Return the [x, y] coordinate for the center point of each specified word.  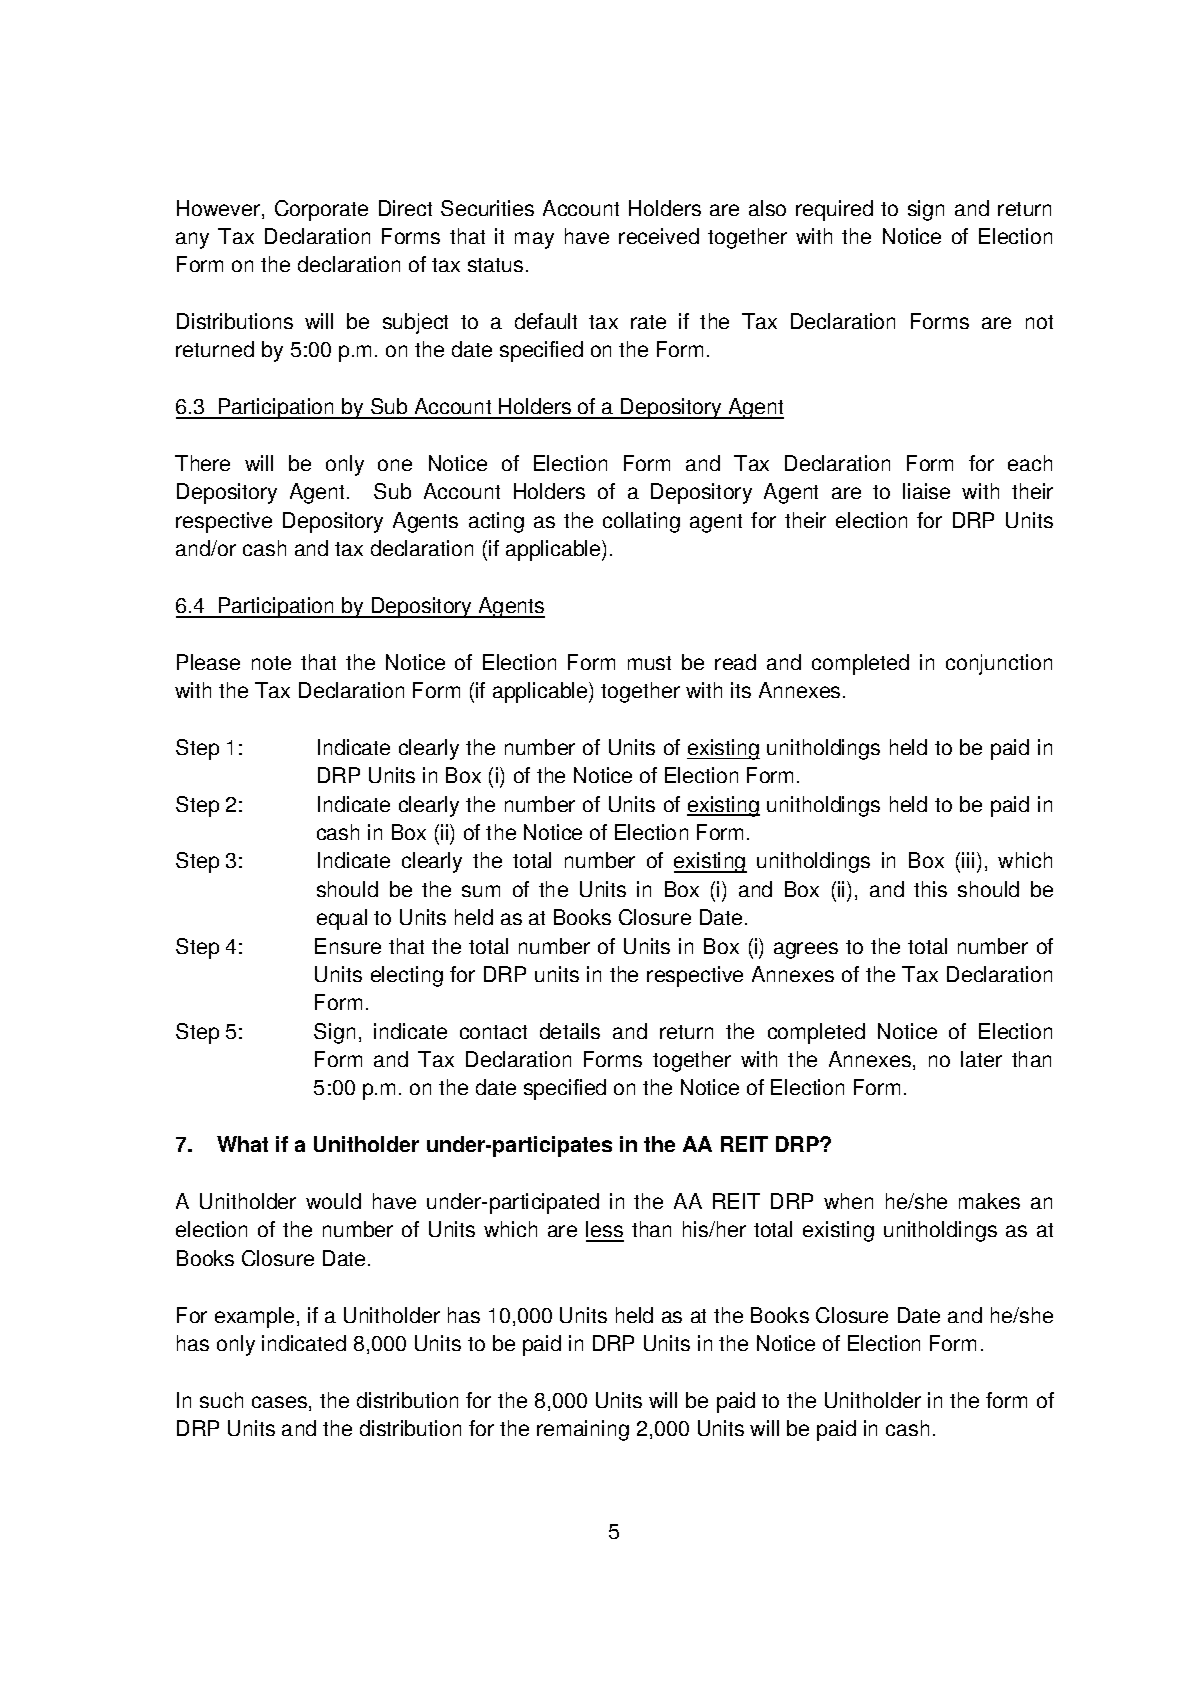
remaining [583, 1430]
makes [989, 1201]
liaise [926, 491]
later [981, 1059]
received [659, 236]
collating [641, 522]
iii [968, 860]
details [570, 1031]
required [834, 210]
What [242, 1144]
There [202, 463]
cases [279, 1402]
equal [342, 919]
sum [481, 891]
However [218, 208]
